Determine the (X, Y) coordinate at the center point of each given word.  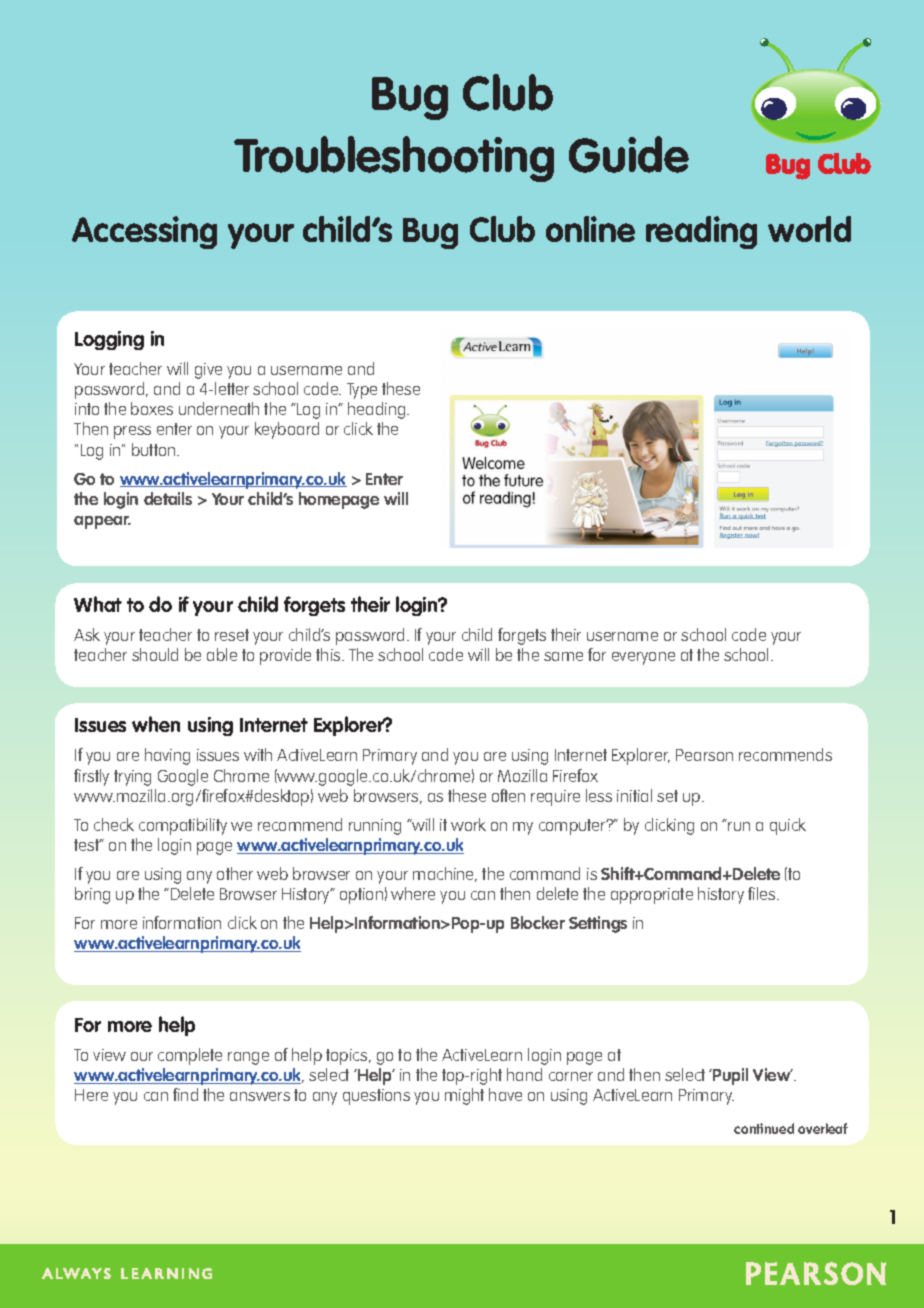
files (763, 893)
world (809, 229)
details (168, 498)
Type (362, 391)
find (185, 1094)
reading (701, 232)
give (208, 371)
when (156, 724)
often (508, 795)
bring (92, 895)
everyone (643, 658)
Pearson (704, 755)
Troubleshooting (394, 159)
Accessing (144, 232)
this (329, 654)
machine (445, 874)
